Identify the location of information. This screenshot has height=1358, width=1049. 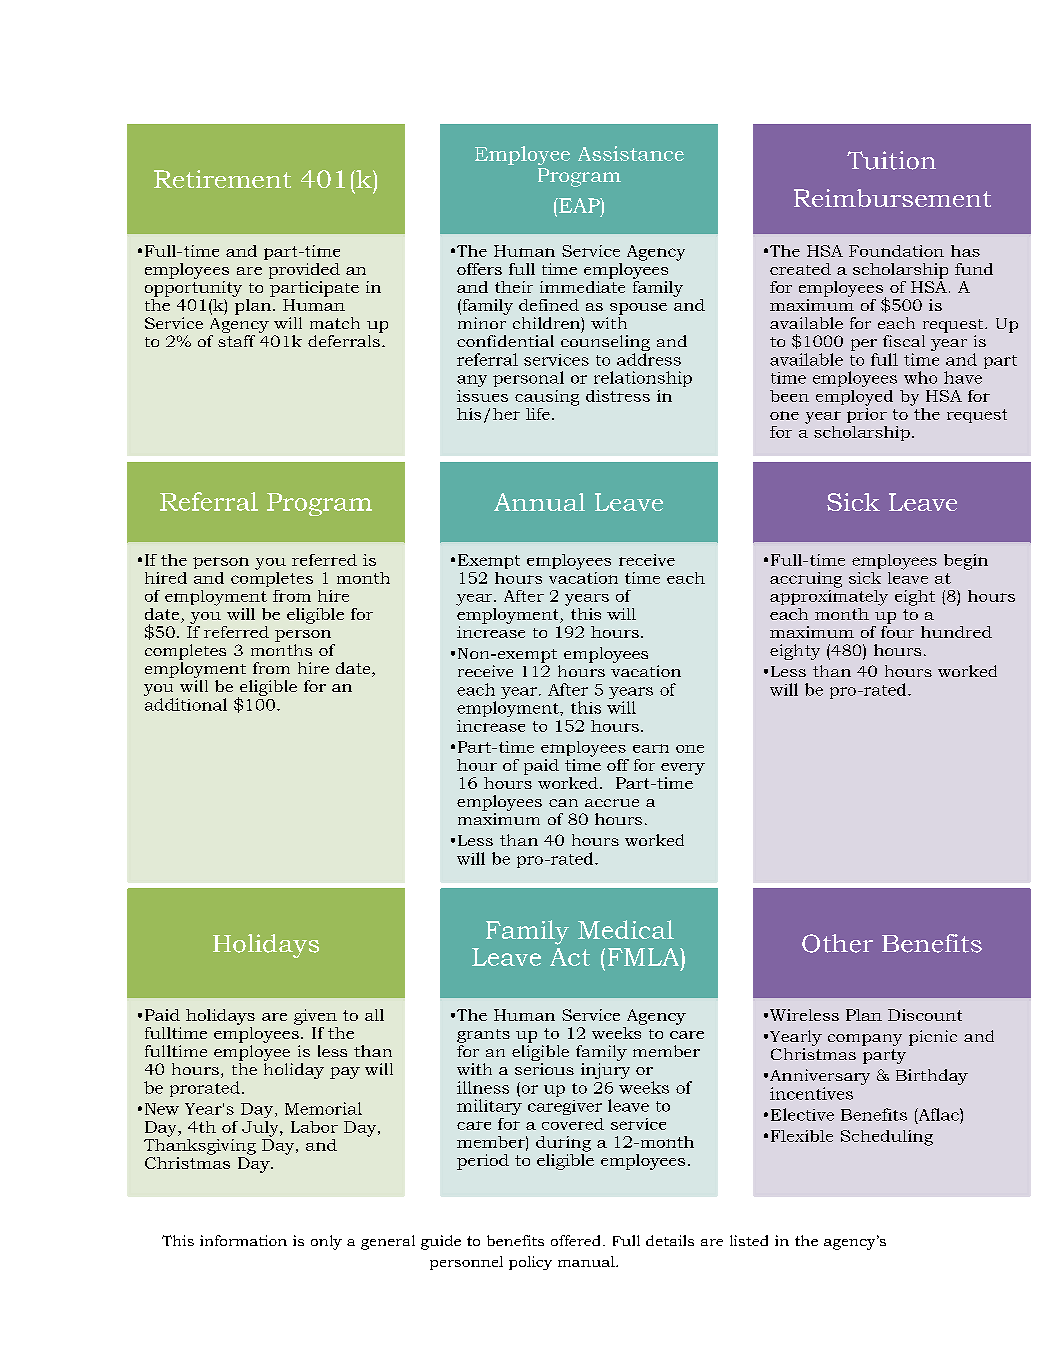
(243, 1240).
